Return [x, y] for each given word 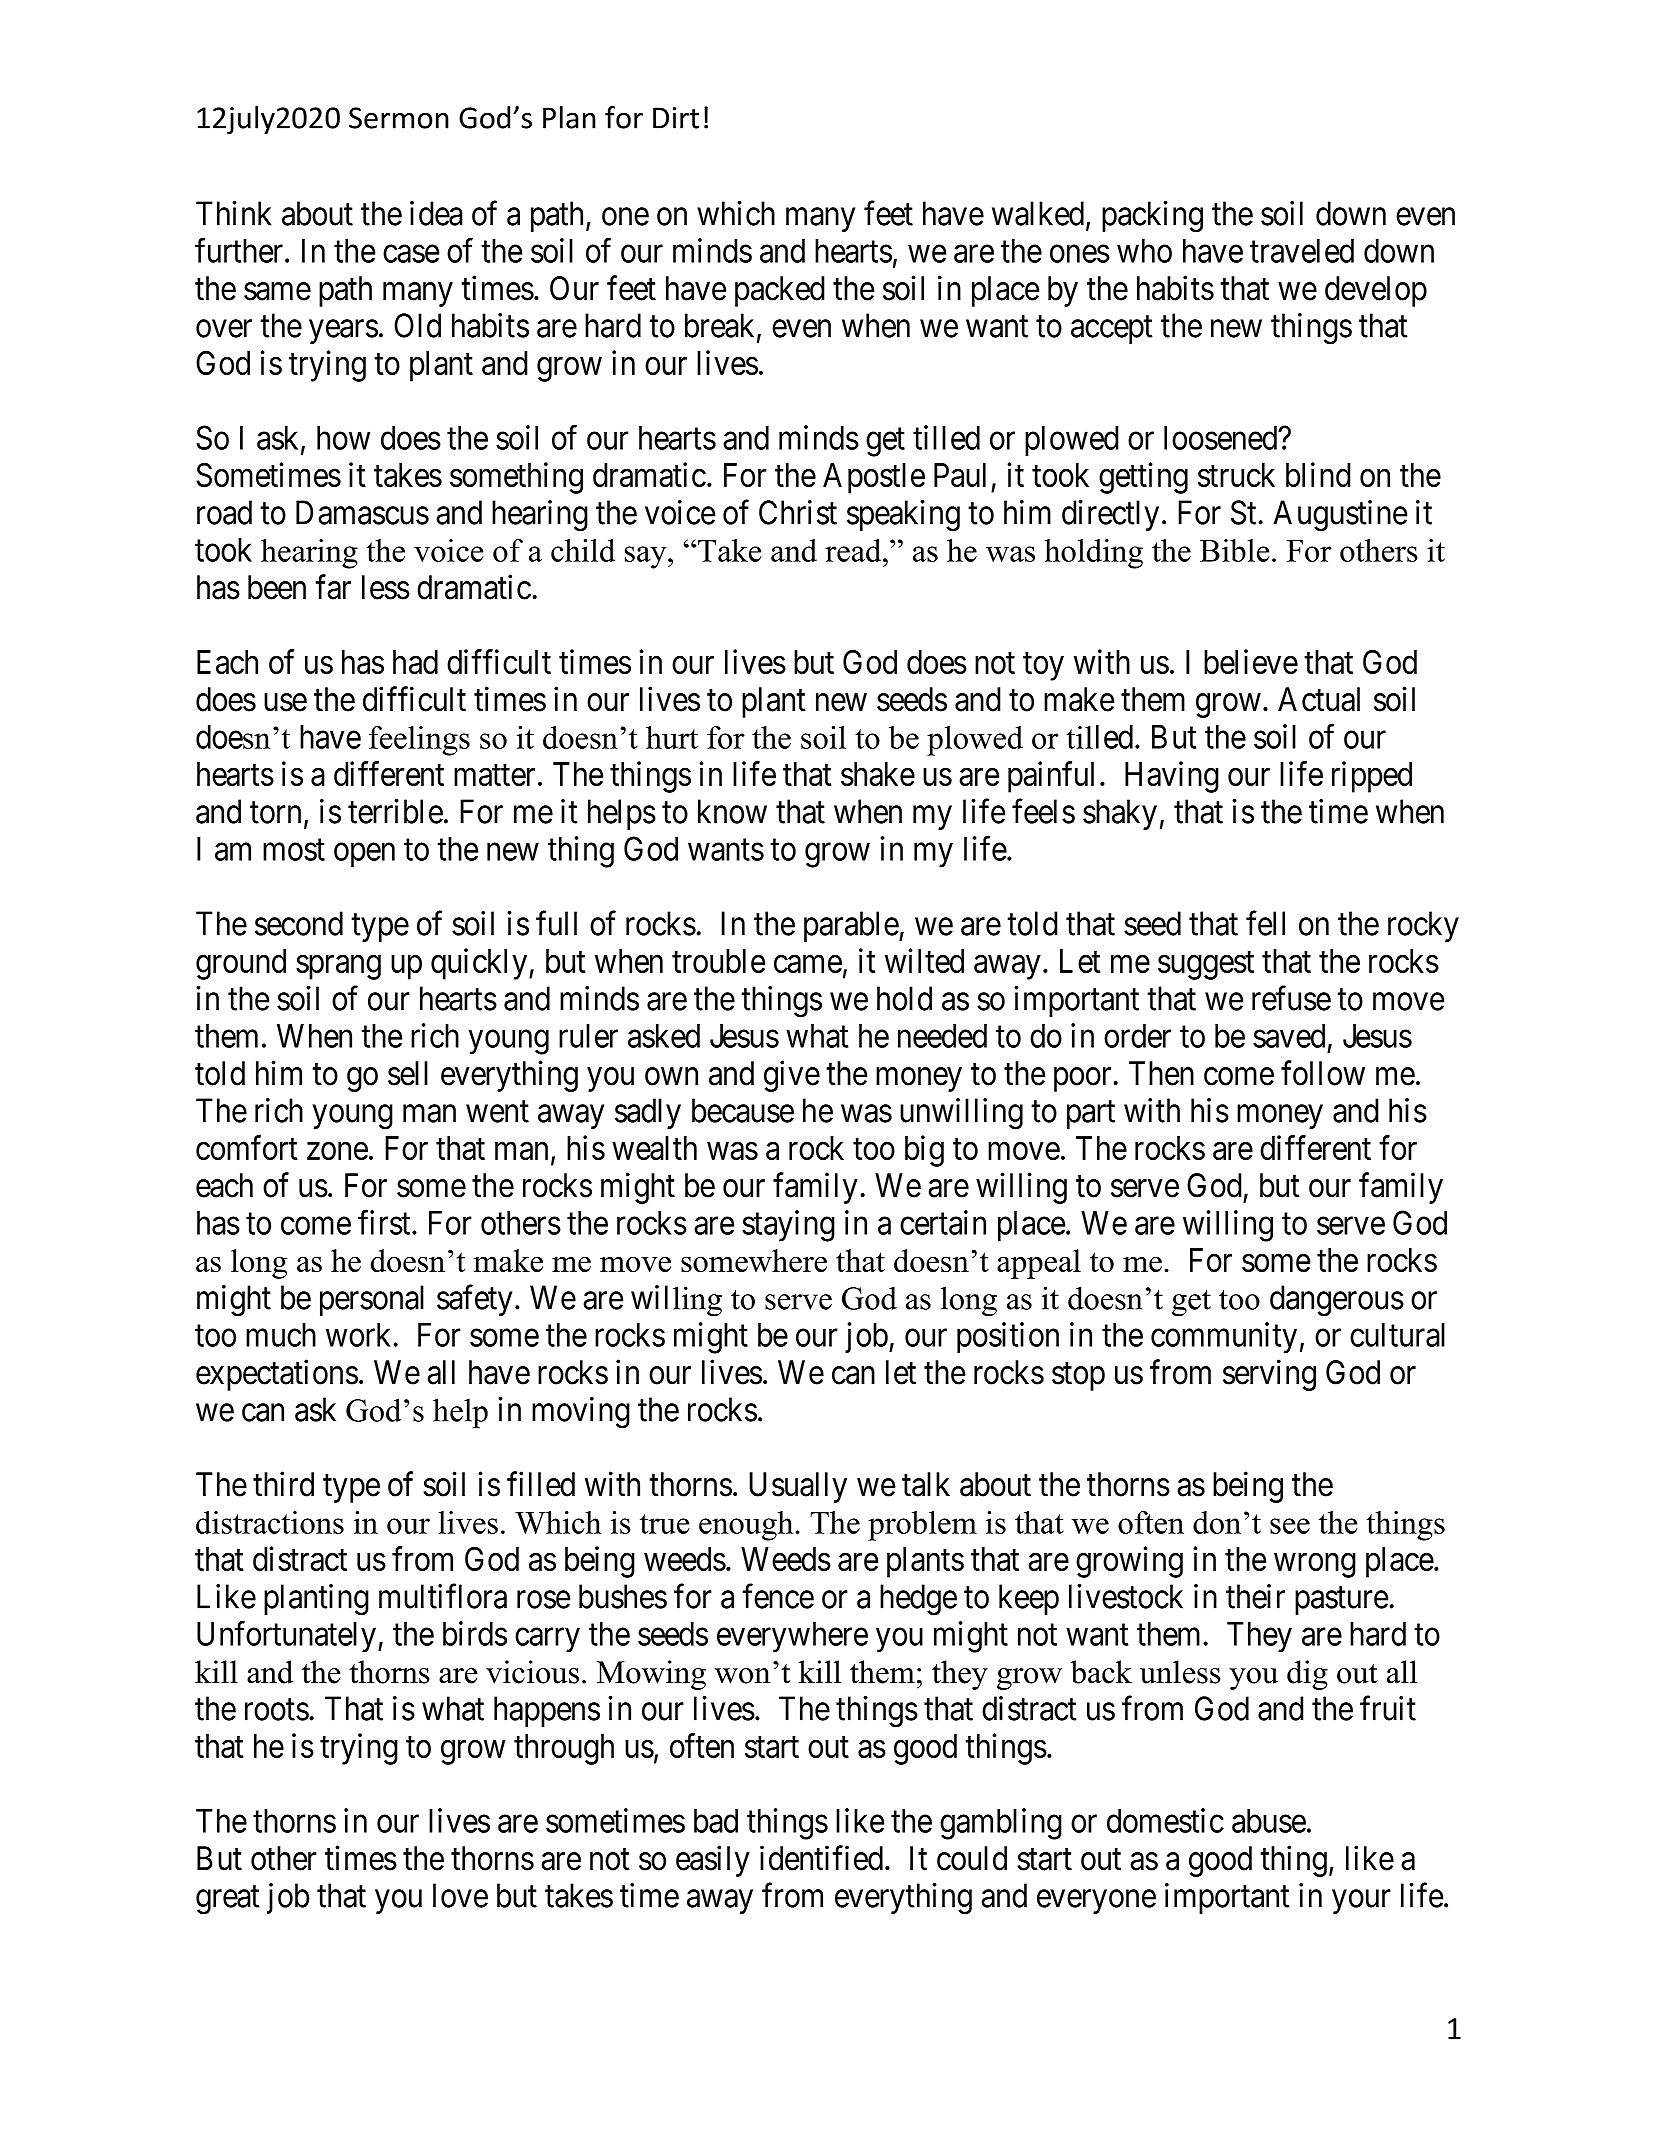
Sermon [399, 118]
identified [823, 1858]
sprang [338, 967]
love [460, 1895]
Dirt [676, 118]
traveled [1302, 251]
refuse [1291, 998]
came [808, 964]
